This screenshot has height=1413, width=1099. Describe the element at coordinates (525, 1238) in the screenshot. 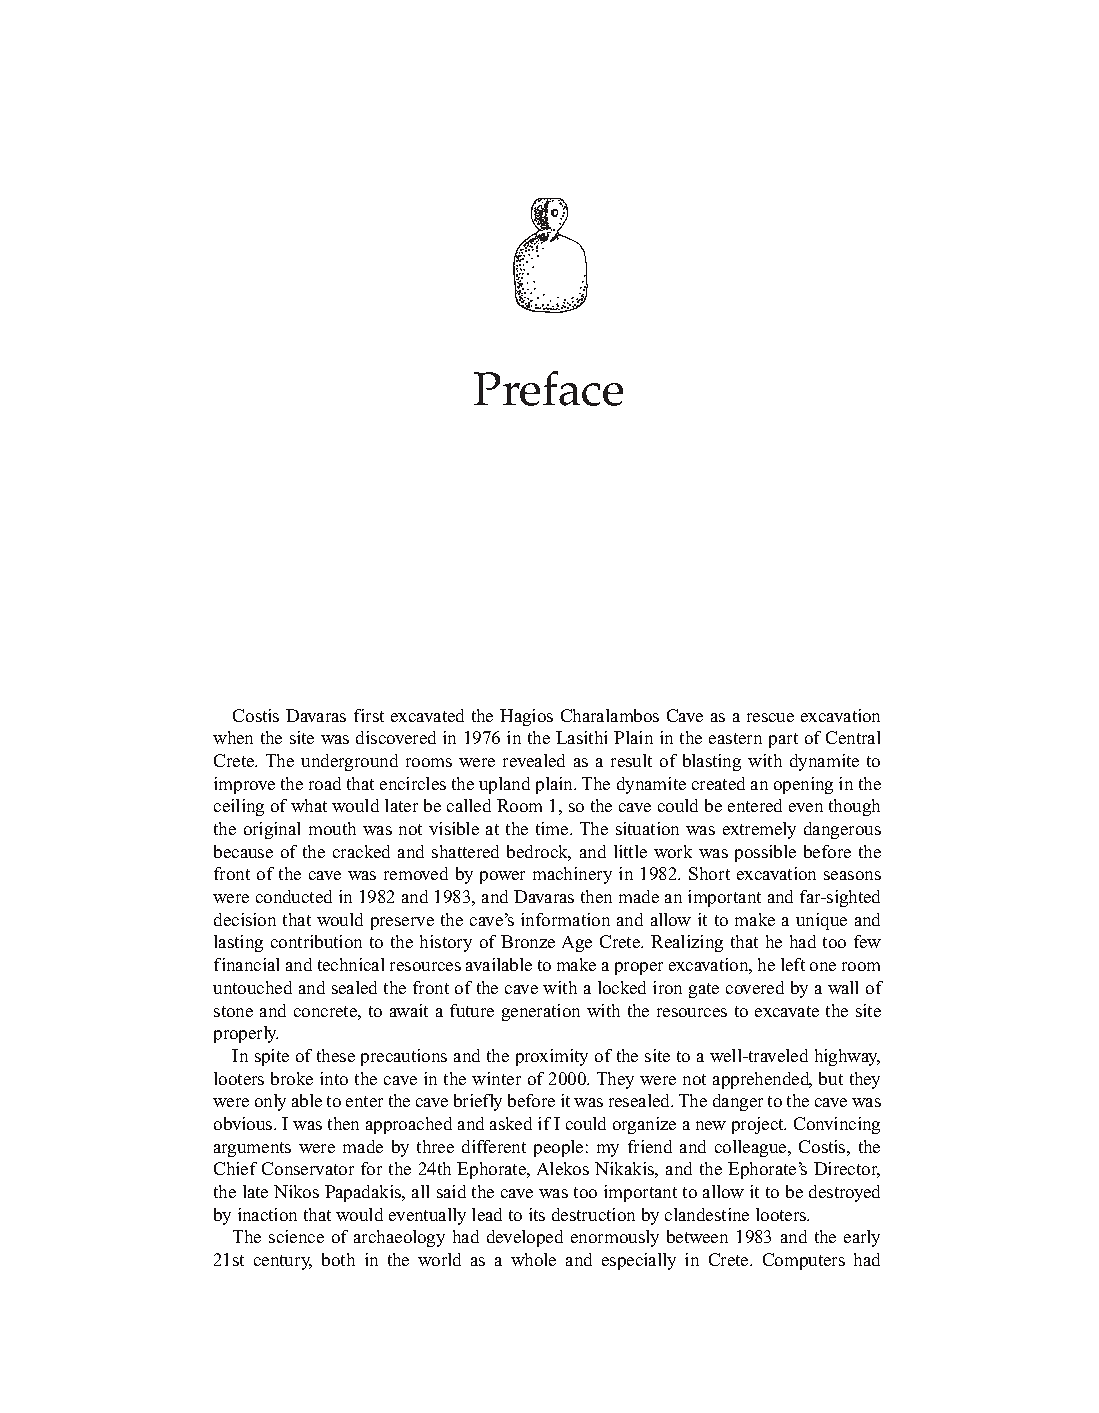

I see `developed` at that location.
